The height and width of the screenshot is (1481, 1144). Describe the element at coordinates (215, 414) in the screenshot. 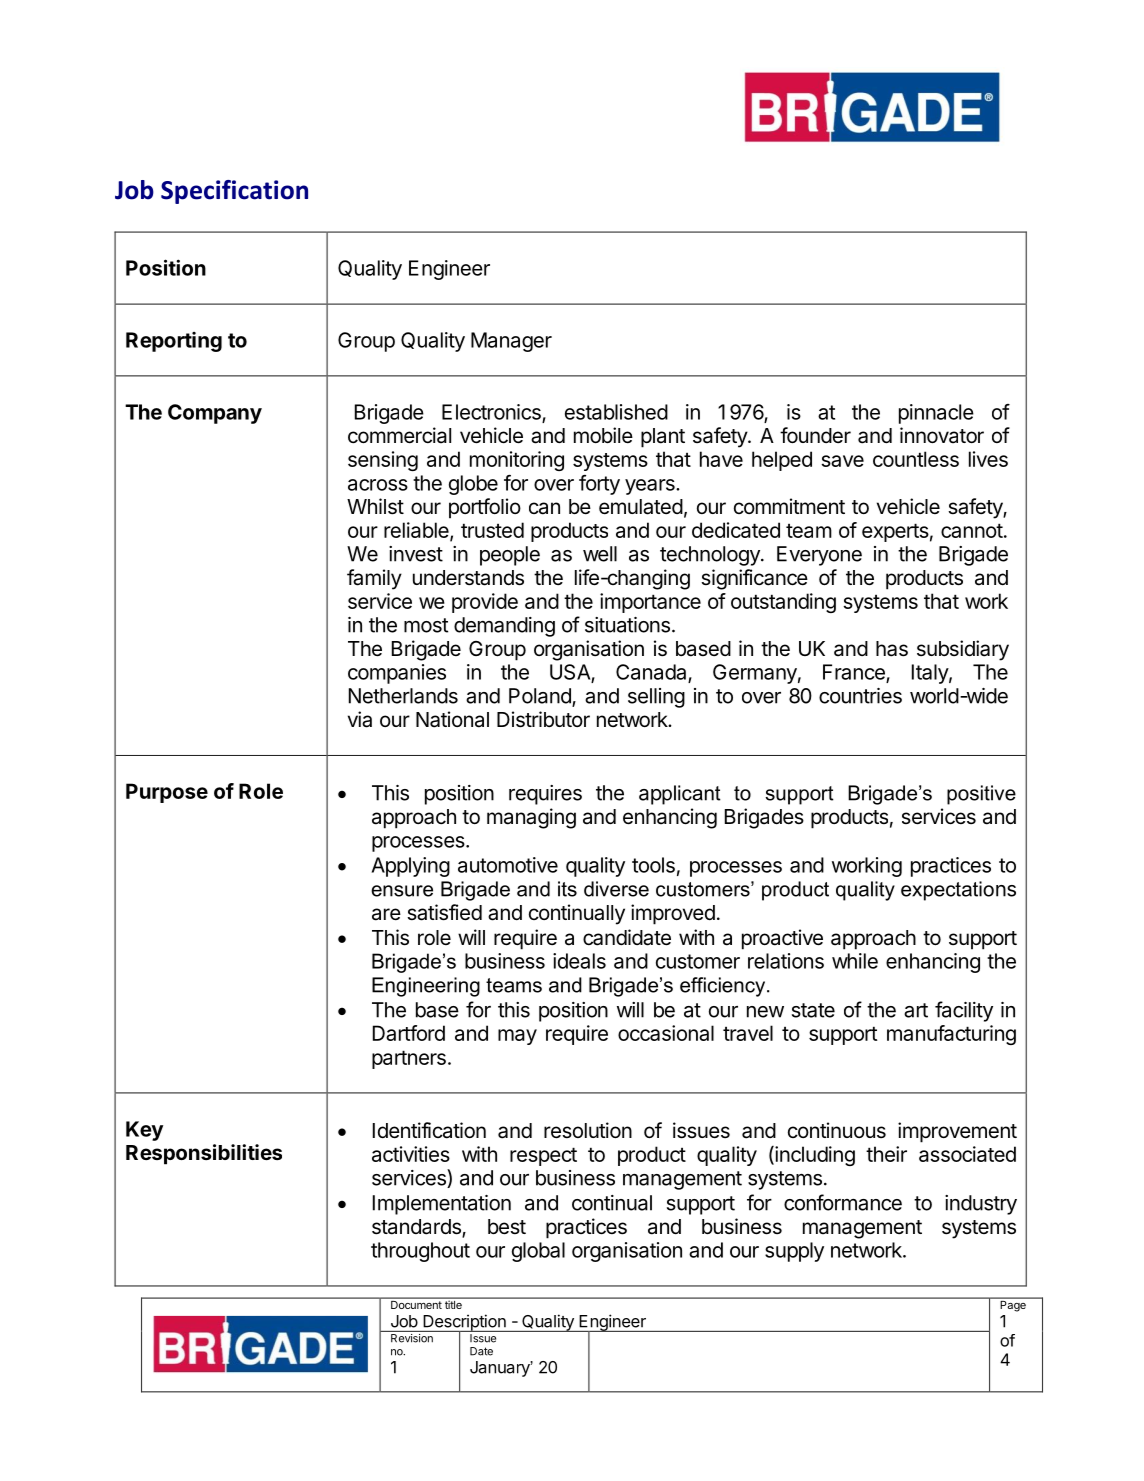

I see `Company` at that location.
